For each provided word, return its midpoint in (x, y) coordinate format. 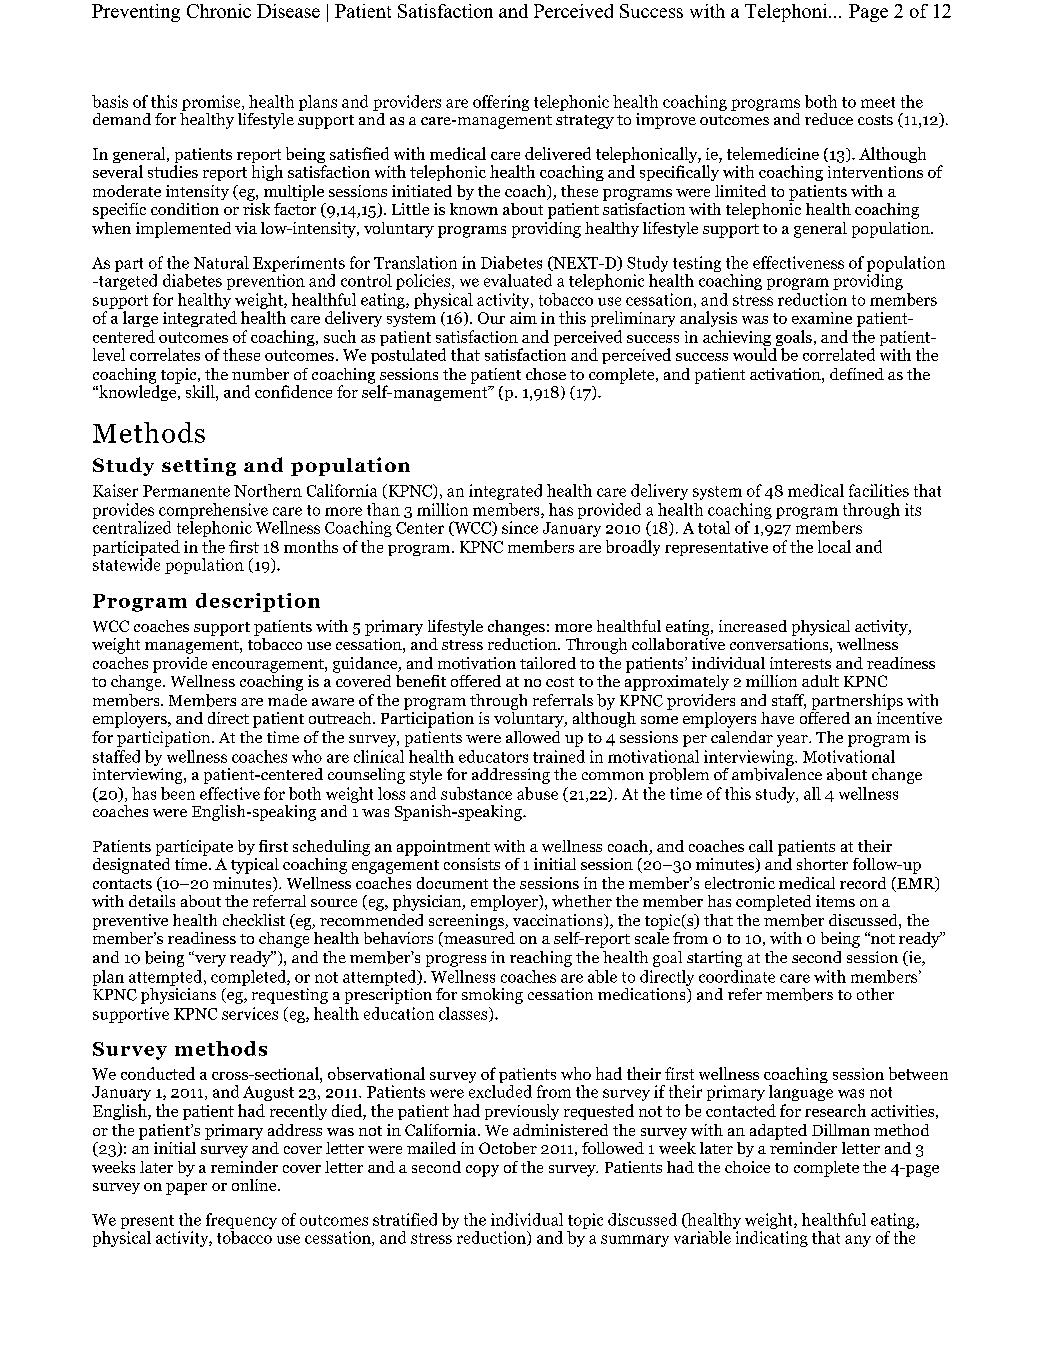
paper (186, 1189)
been (178, 793)
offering (501, 103)
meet (878, 102)
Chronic (219, 11)
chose (546, 374)
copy (482, 1171)
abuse (537, 793)
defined (857, 374)
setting (199, 467)
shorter (822, 864)
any (858, 1241)
